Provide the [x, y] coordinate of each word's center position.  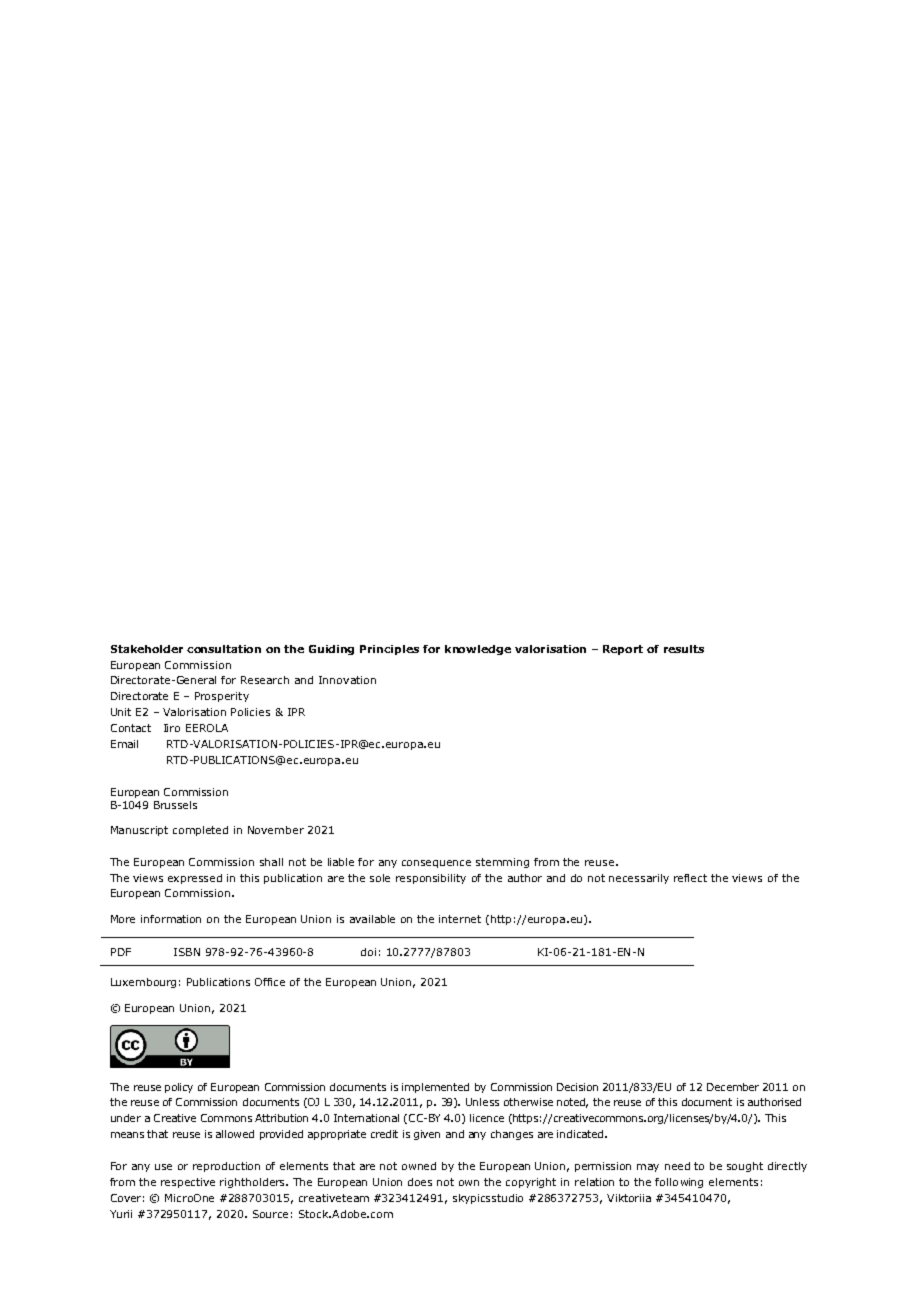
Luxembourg [143, 983]
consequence [436, 864]
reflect [690, 878]
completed [200, 831]
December [733, 1087]
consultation [224, 649]
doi [368, 952]
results [684, 649]
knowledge [478, 650]
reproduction [226, 1167]
